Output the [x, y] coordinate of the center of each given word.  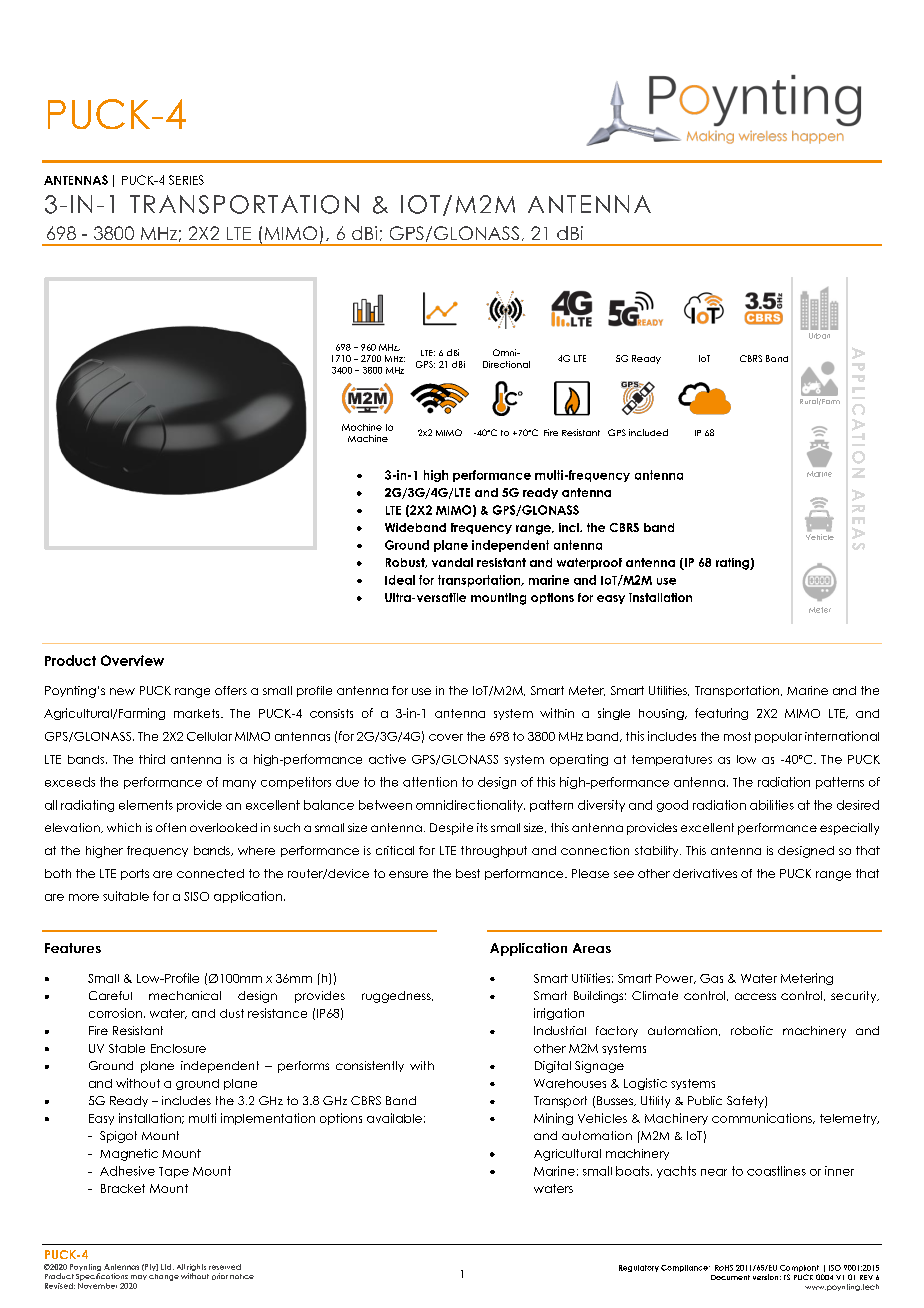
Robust [406, 563]
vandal [452, 562]
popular [778, 737]
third [152, 759]
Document [730, 1277]
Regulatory [639, 1268]
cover [446, 737]
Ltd [167, 1267]
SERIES [186, 180]
